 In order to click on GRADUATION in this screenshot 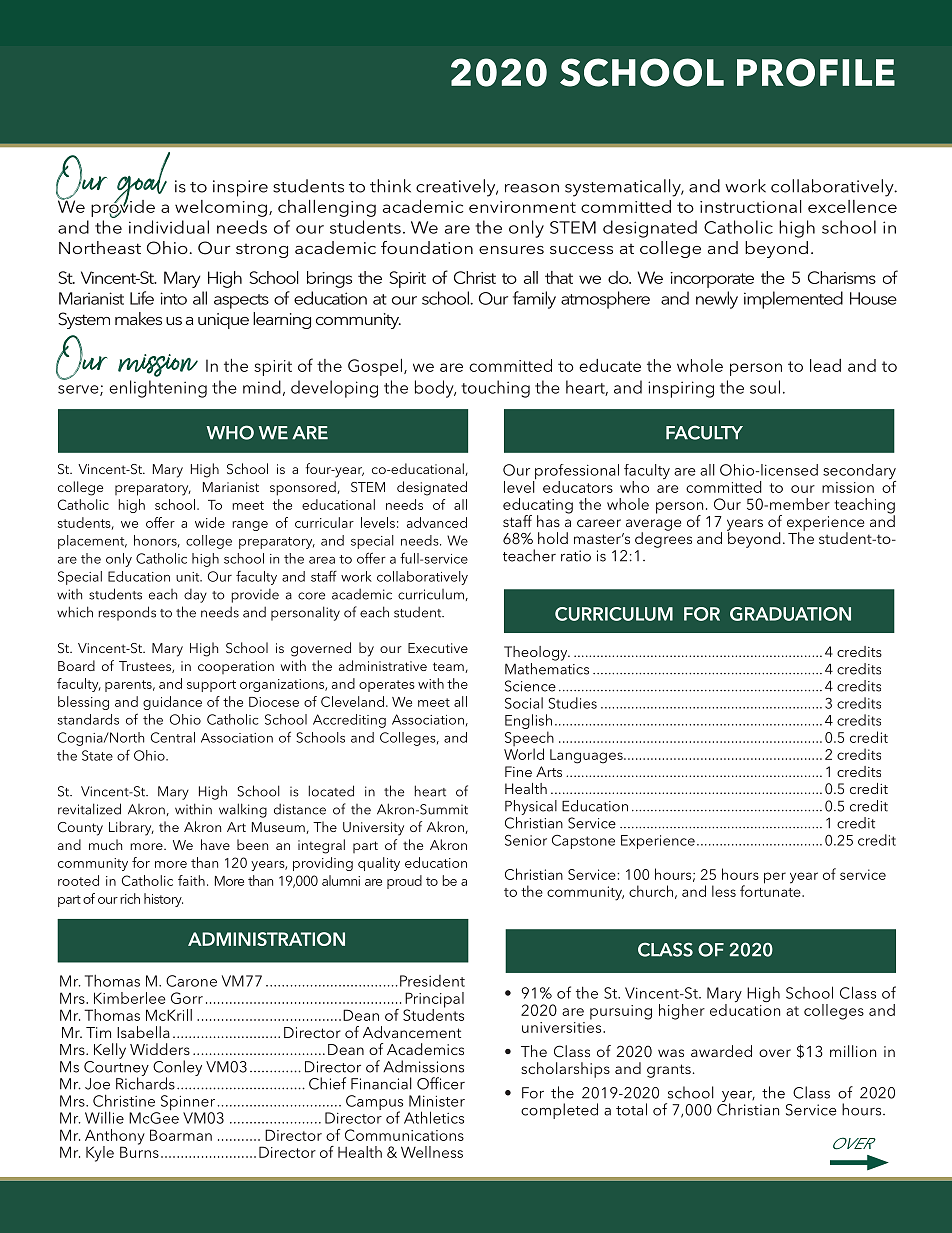, I will do `click(790, 614)`.
